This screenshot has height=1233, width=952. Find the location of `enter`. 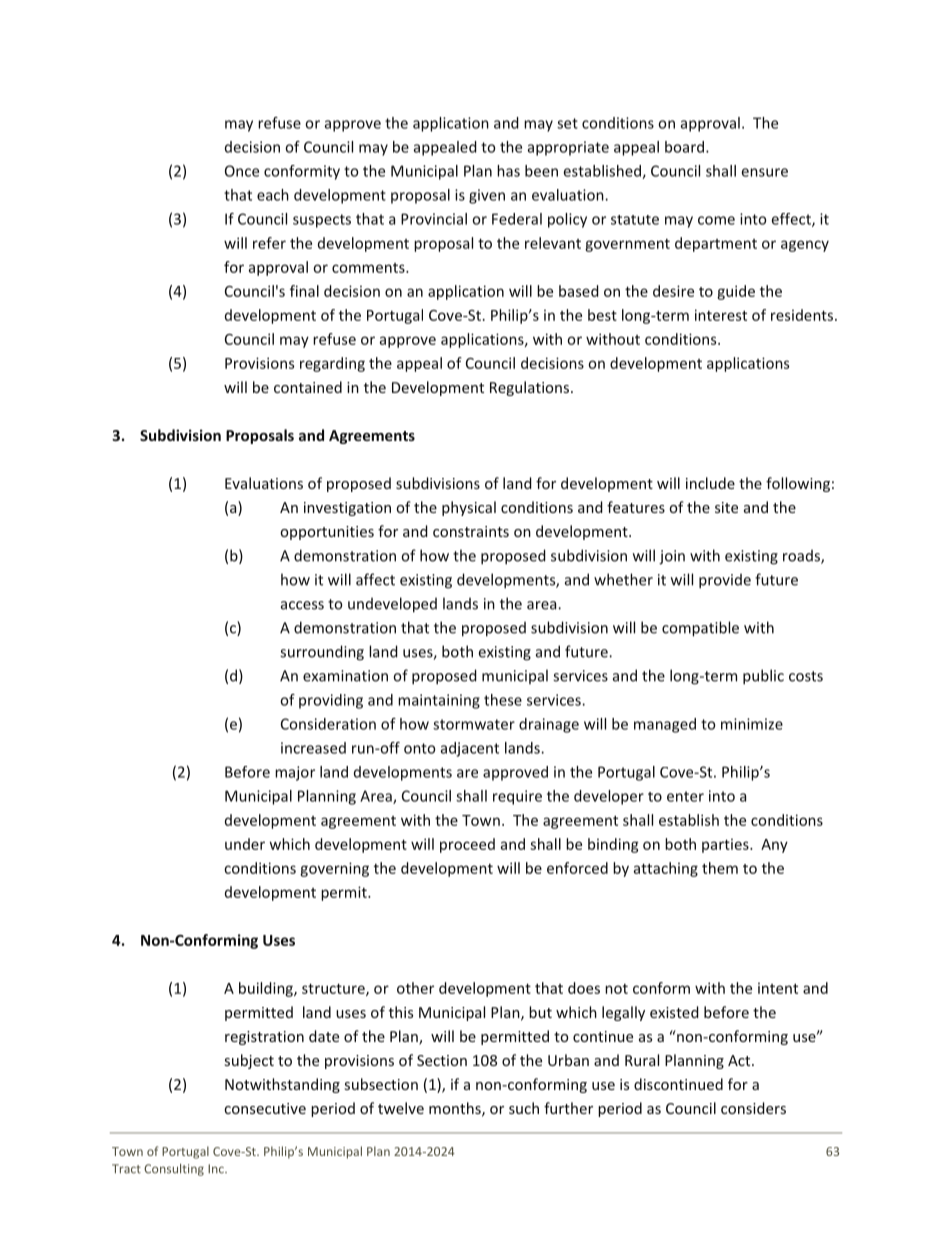

enter is located at coordinates (685, 796).
